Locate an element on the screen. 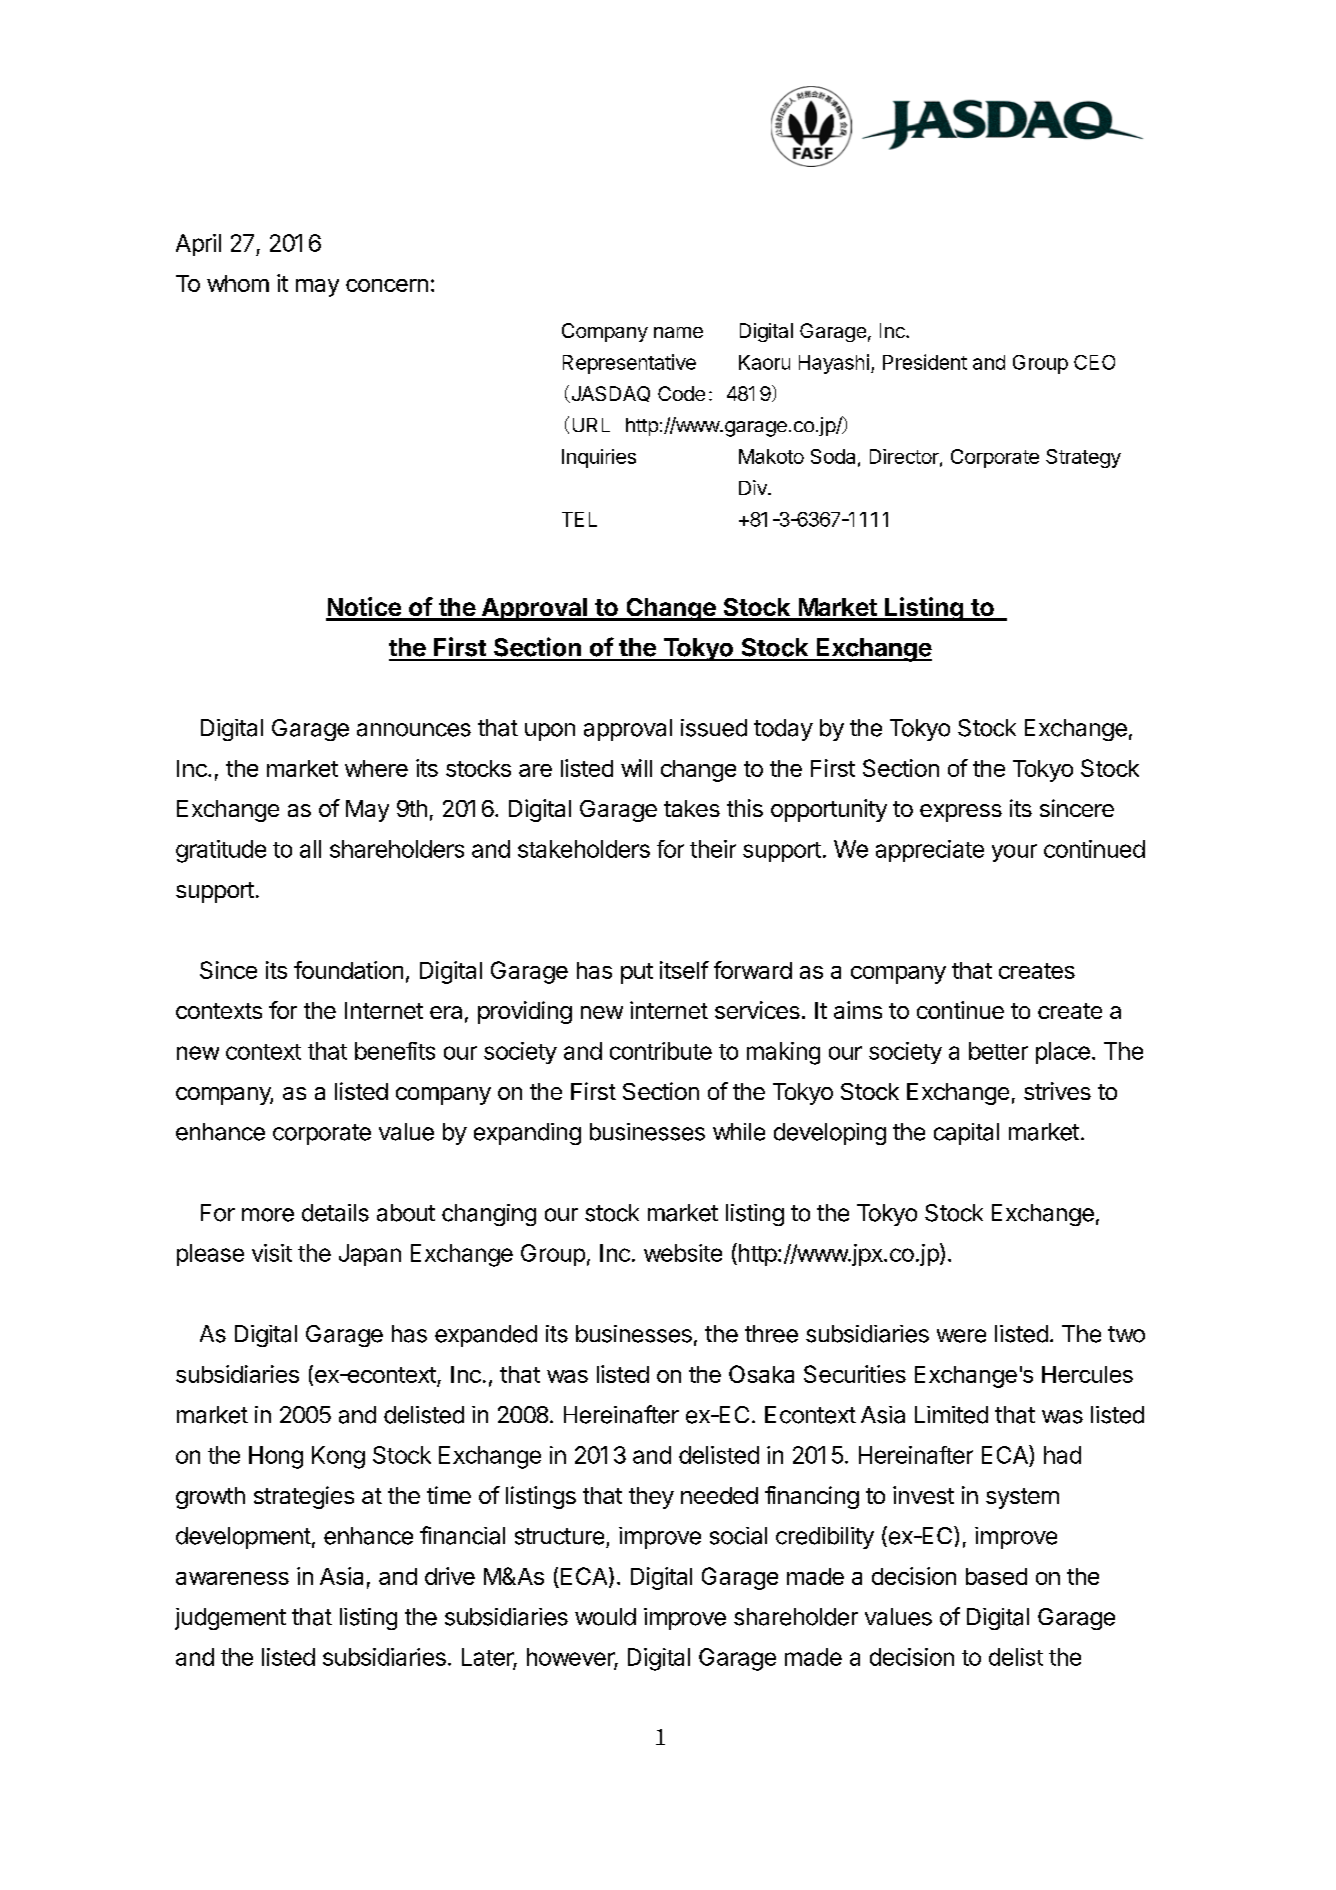 Image resolution: width=1336 pixels, height=1890 pixels. benefits is located at coordinates (395, 1051).
